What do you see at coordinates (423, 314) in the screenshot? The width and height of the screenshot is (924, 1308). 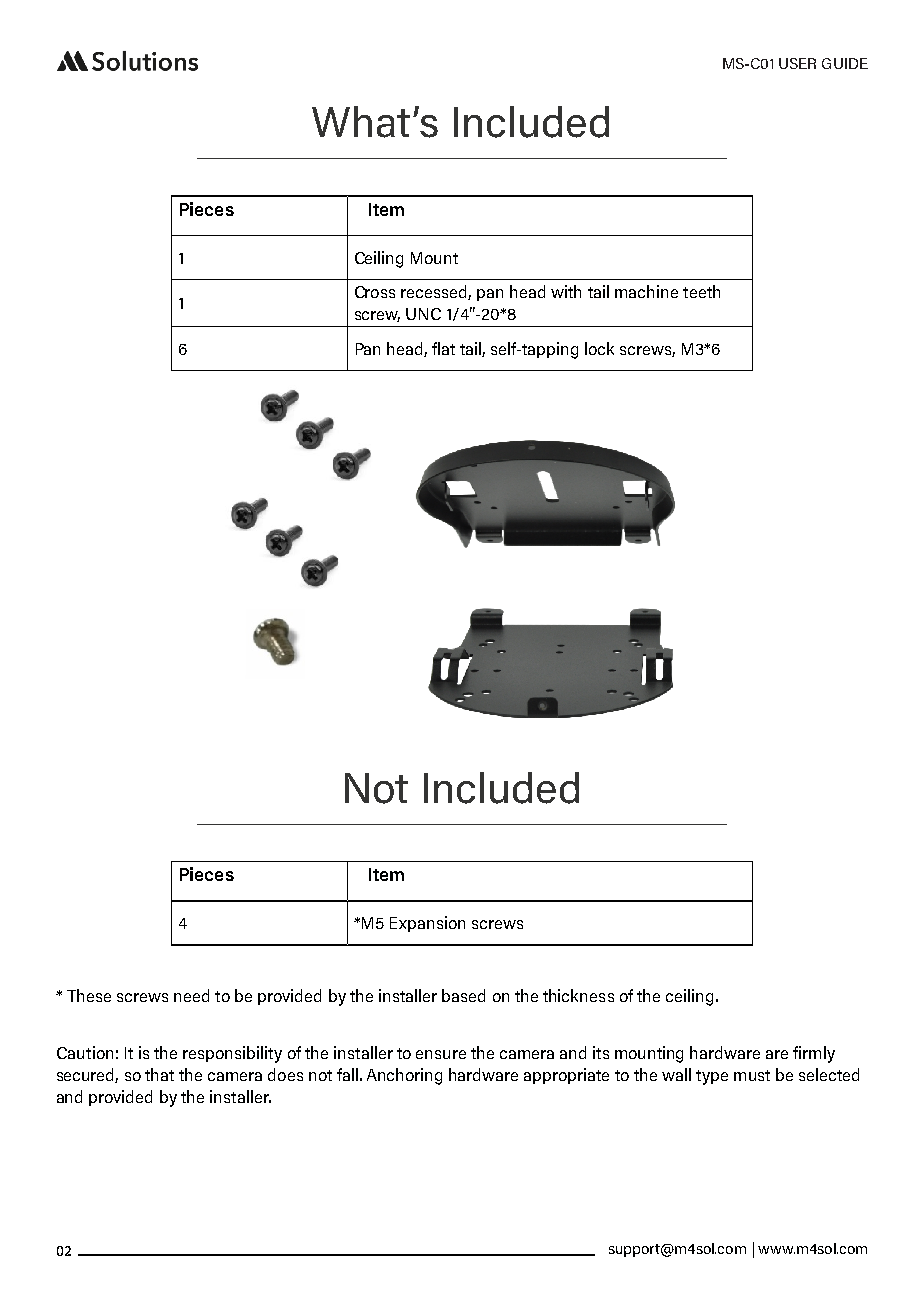 I see `UNC` at bounding box center [423, 314].
